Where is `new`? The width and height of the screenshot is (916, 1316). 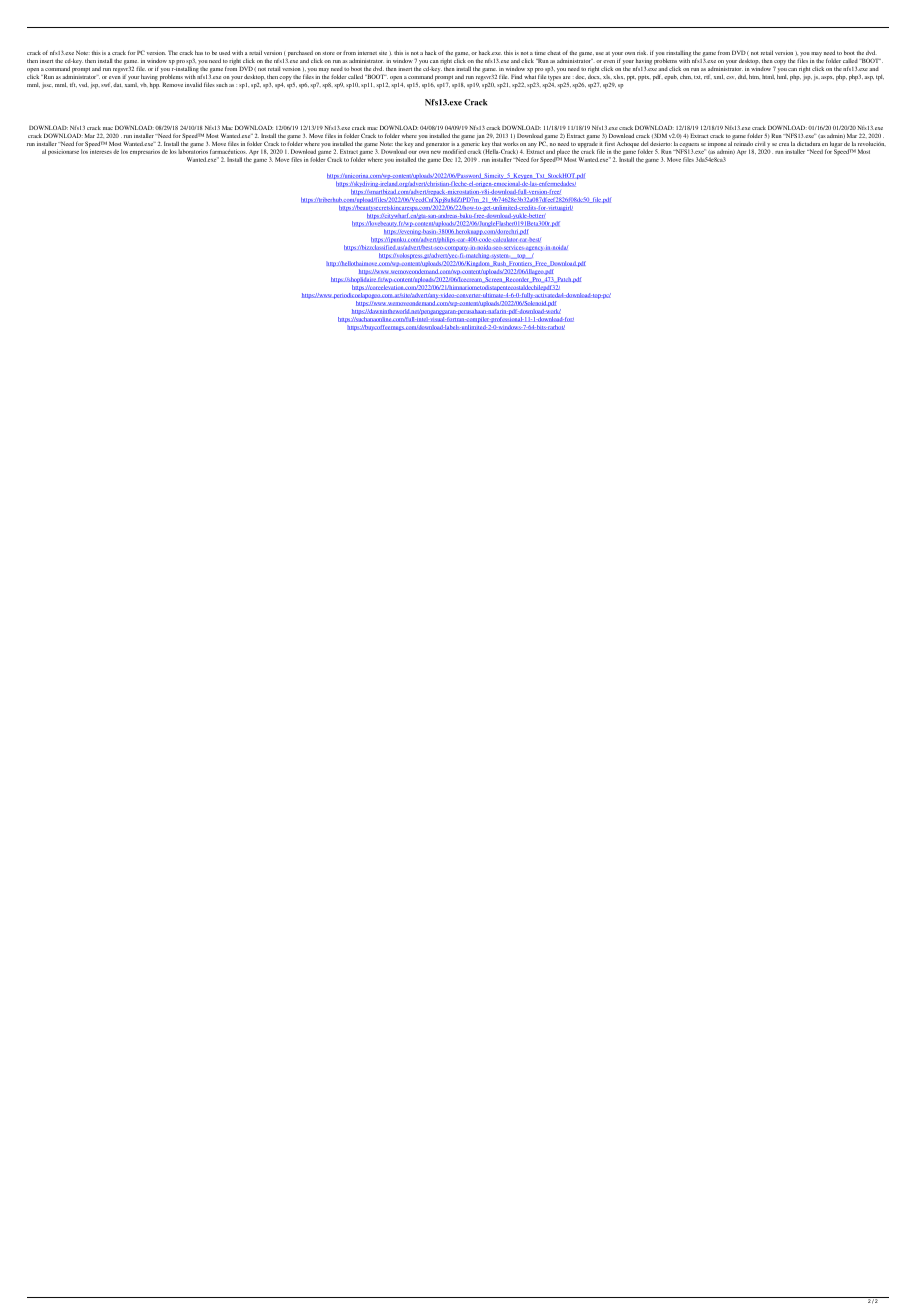 new is located at coordinates (436, 152).
